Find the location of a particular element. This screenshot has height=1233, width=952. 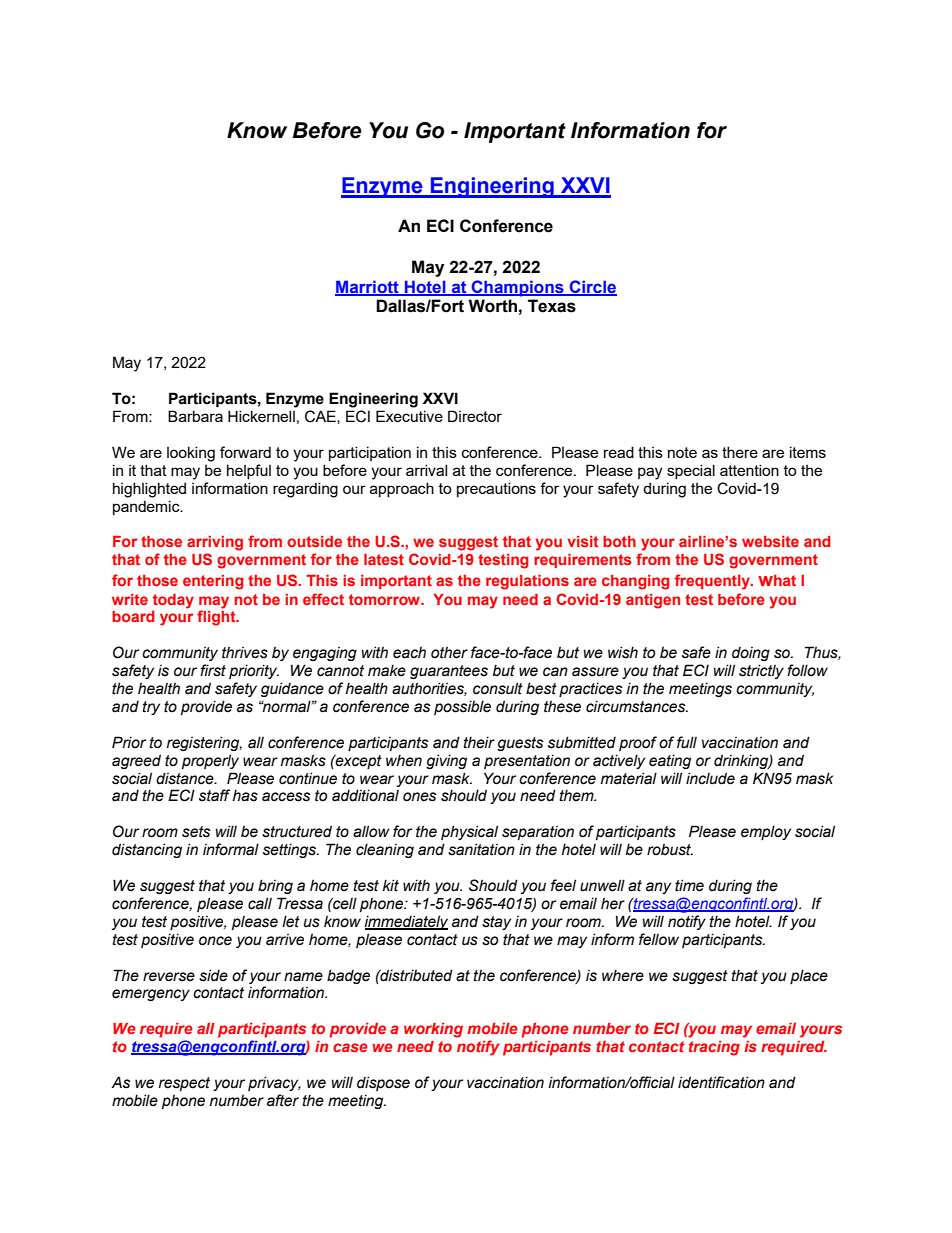

Champions is located at coordinates (518, 288).
